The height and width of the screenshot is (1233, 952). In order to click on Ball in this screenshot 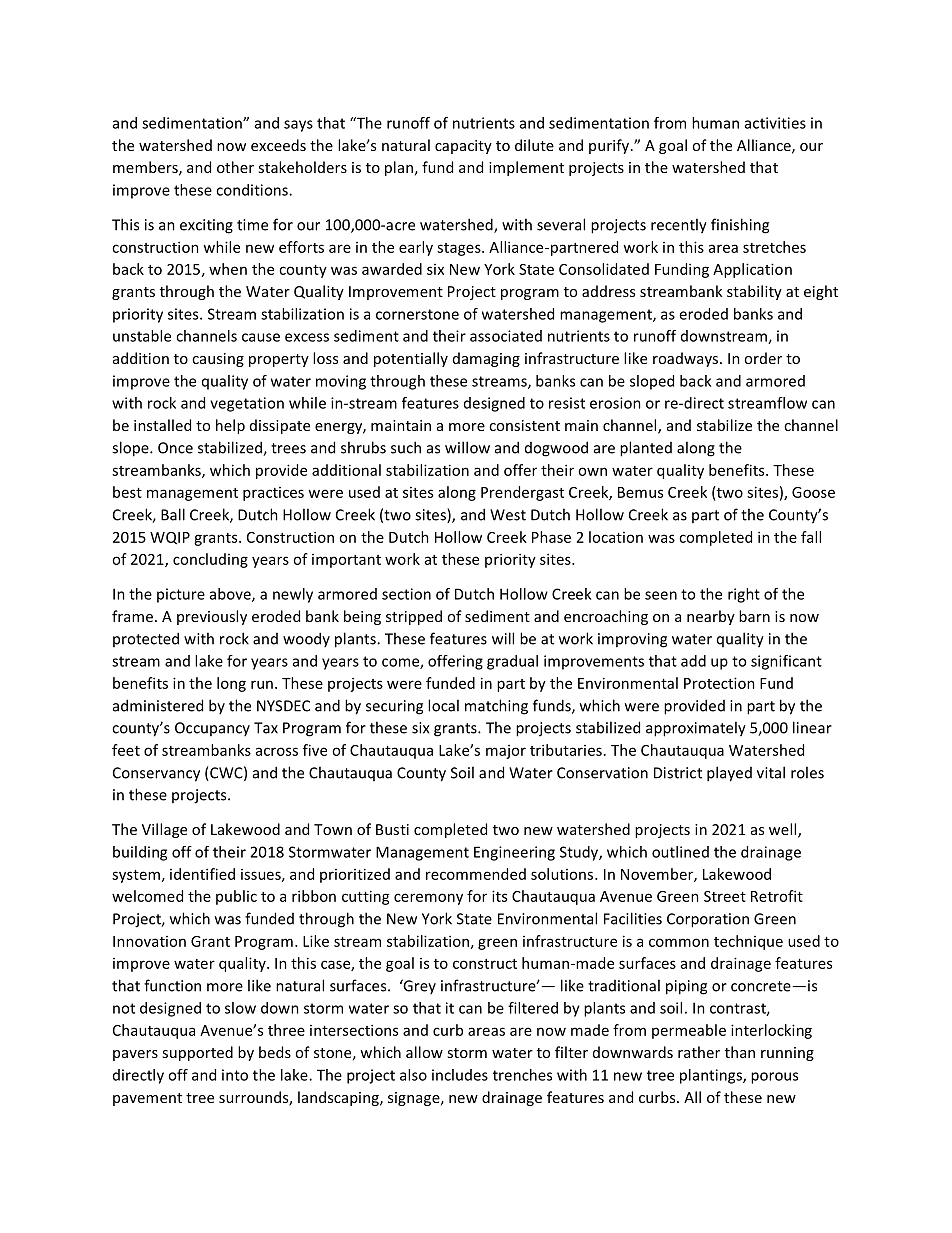, I will do `click(173, 514)`.
